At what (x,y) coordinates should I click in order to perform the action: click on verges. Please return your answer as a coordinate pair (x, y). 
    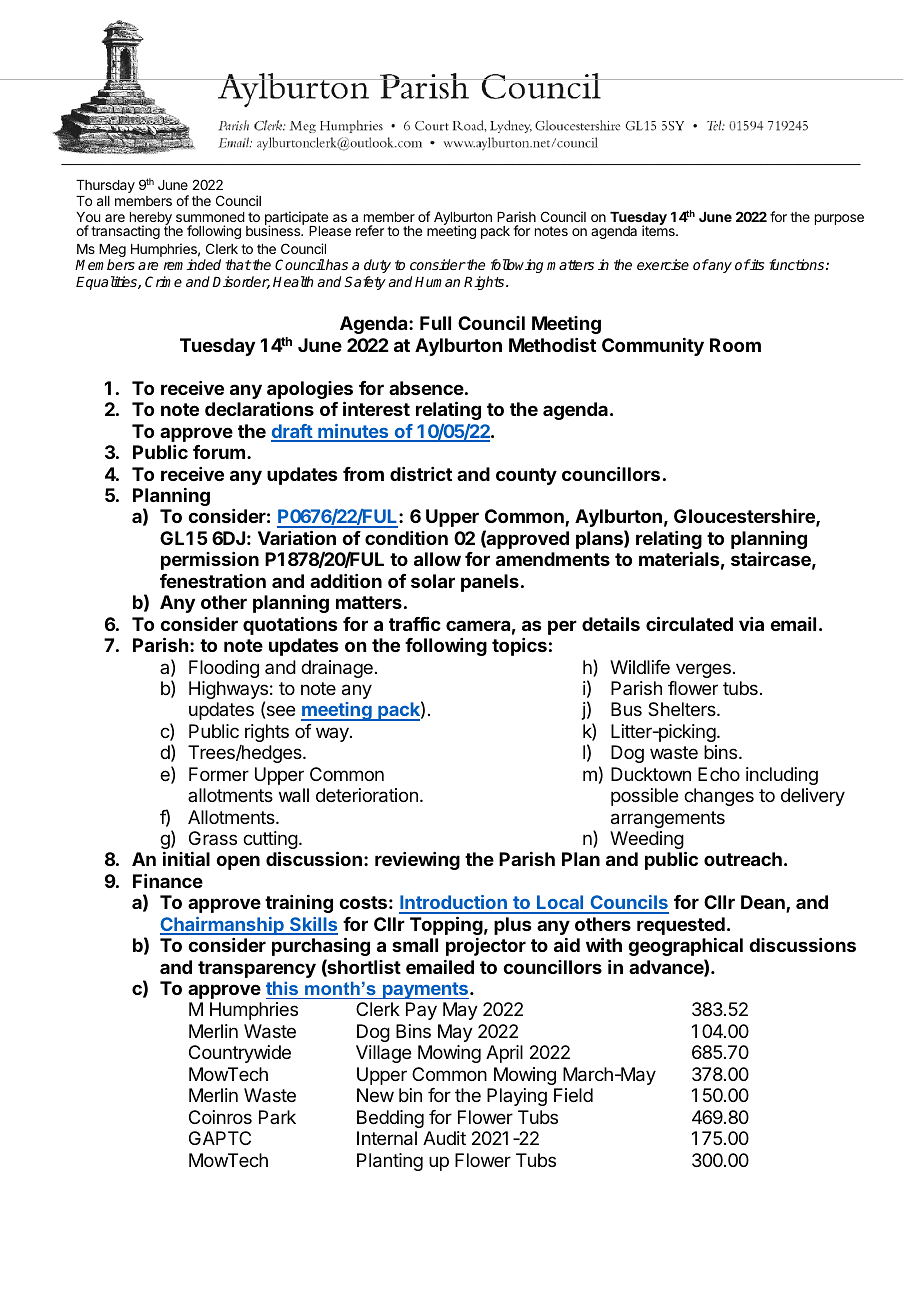
    Looking at the image, I should click on (703, 670).
